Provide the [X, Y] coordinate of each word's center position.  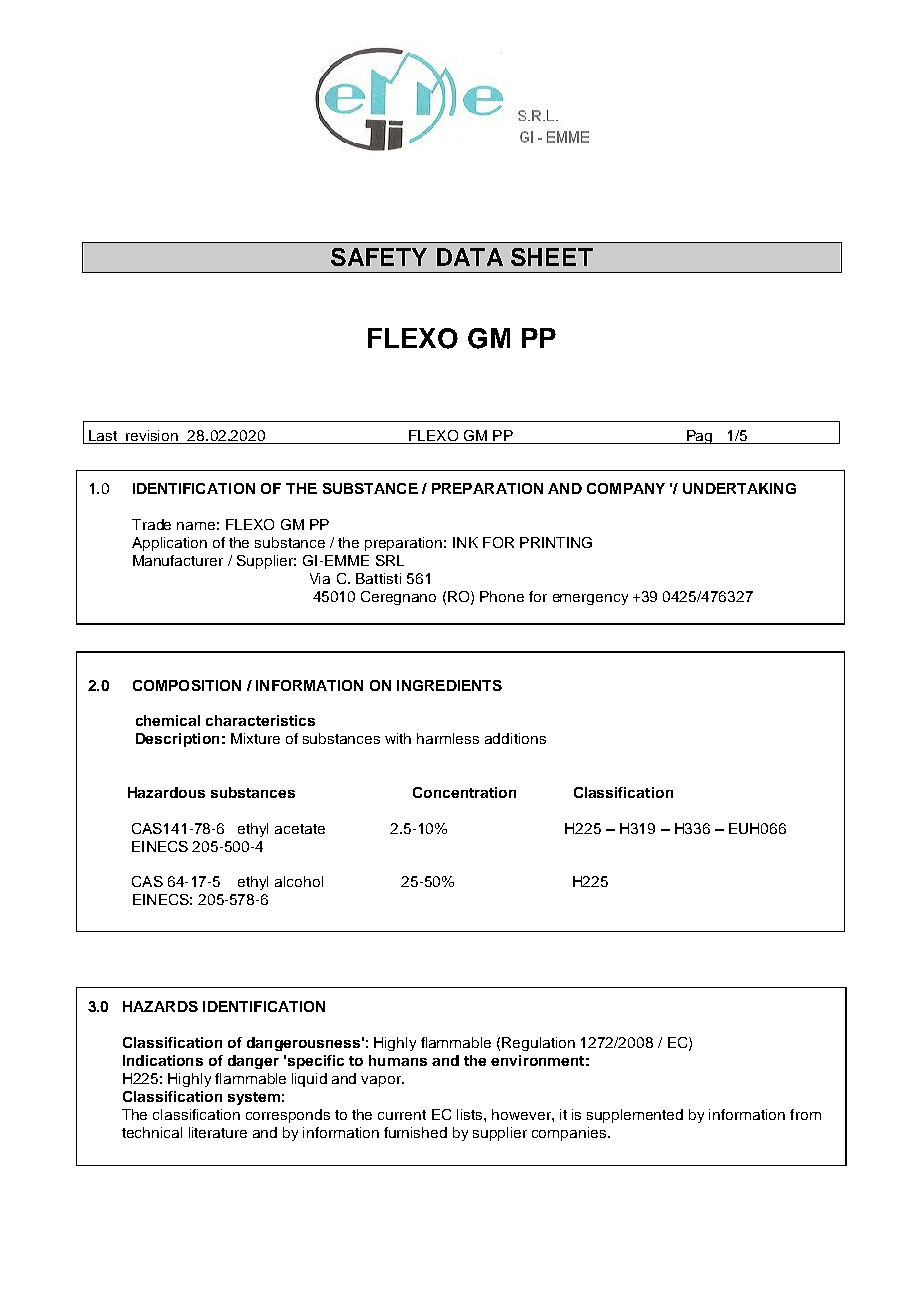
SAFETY [379, 257]
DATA [470, 257]
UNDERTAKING [739, 488]
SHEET [552, 257]
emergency [590, 599]
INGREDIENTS [449, 685]
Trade [151, 524]
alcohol [299, 881]
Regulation [538, 1044]
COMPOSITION [187, 685]
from [805, 1114]
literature [218, 1132]
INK [465, 542]
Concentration [464, 792]
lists [471, 1114]
